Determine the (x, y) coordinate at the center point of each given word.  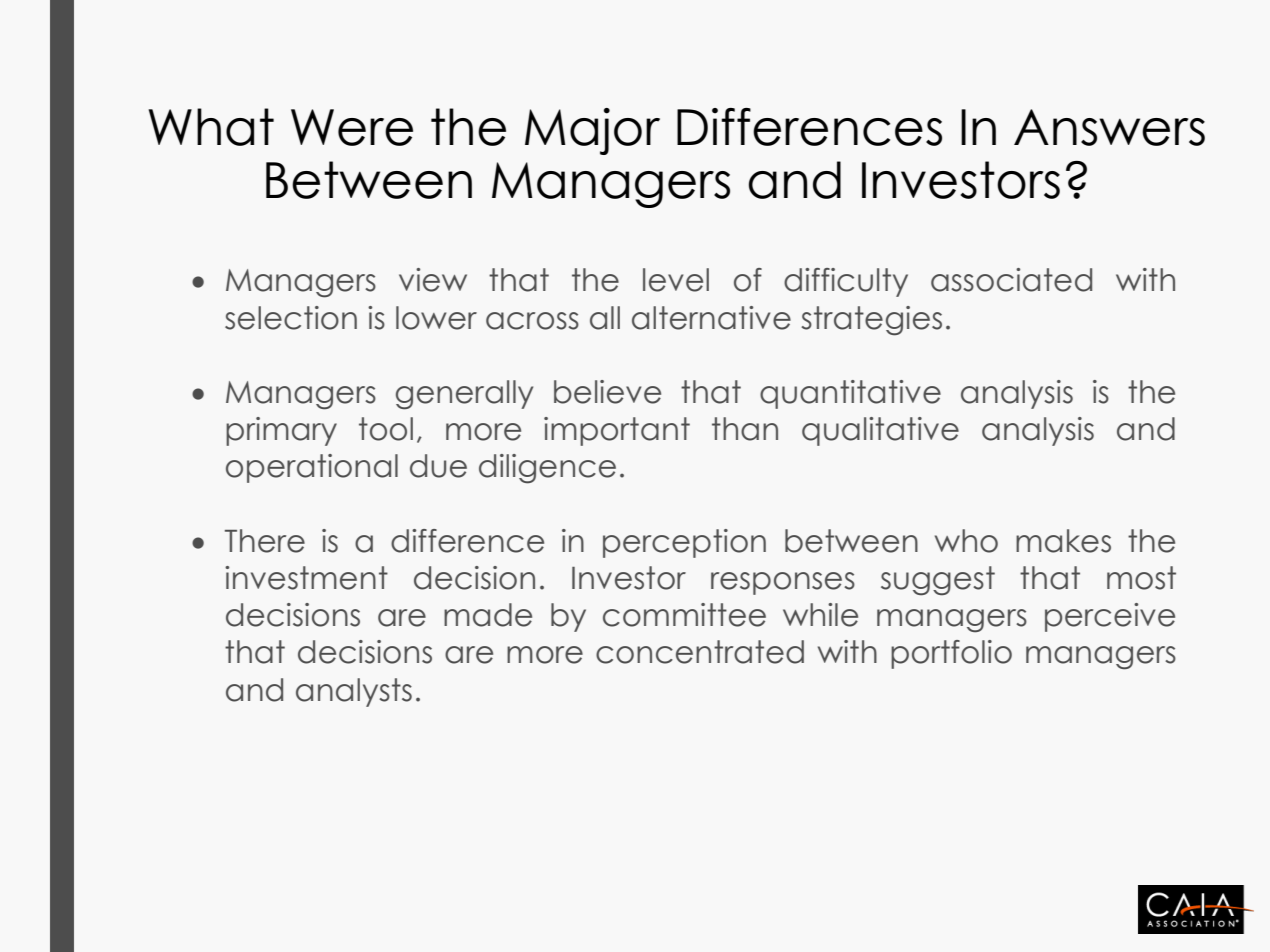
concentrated (700, 652)
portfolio (951, 654)
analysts (354, 692)
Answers (1109, 127)
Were (352, 127)
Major (592, 131)
